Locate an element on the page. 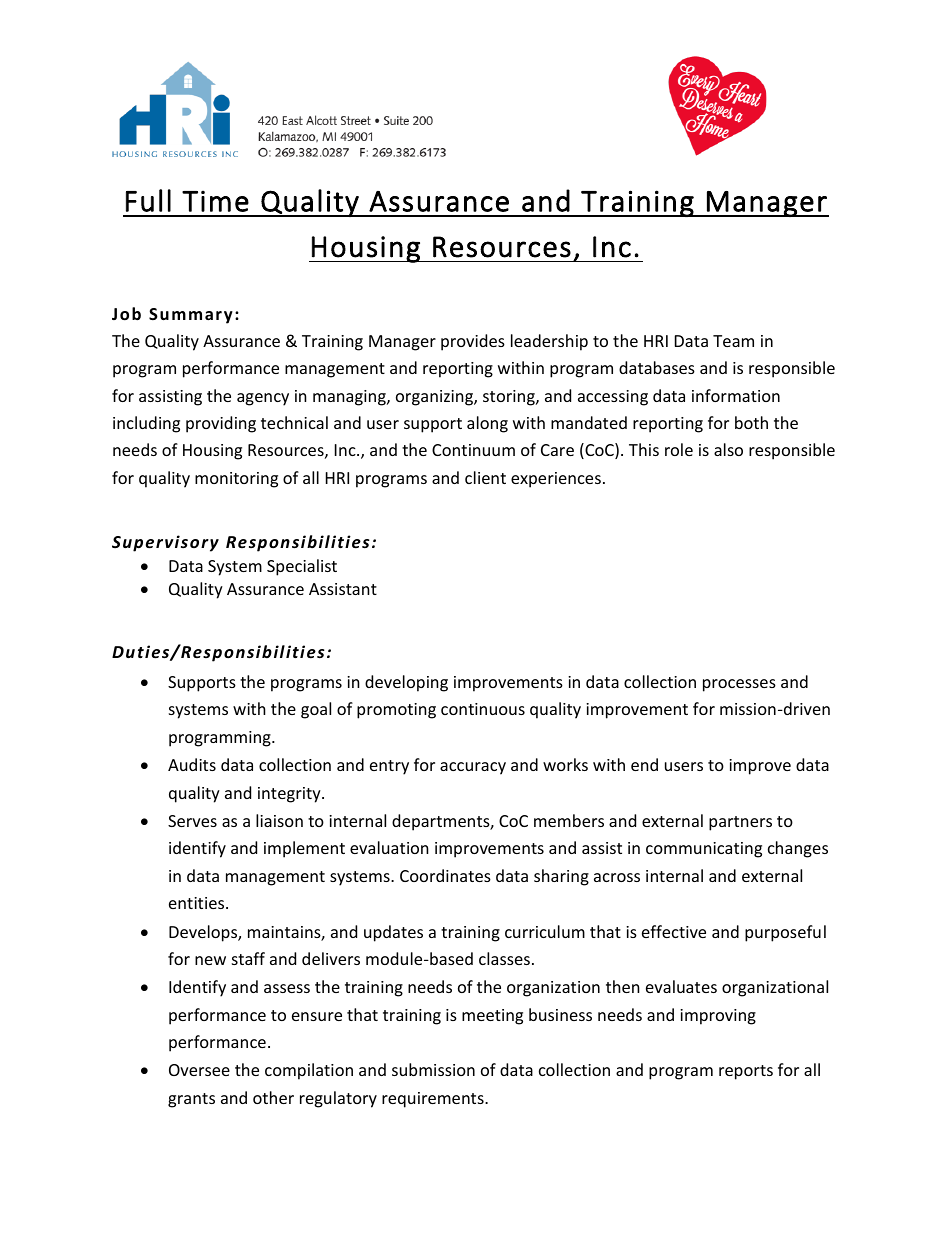 The width and height of the image is (952, 1233). provides is located at coordinates (473, 342).
